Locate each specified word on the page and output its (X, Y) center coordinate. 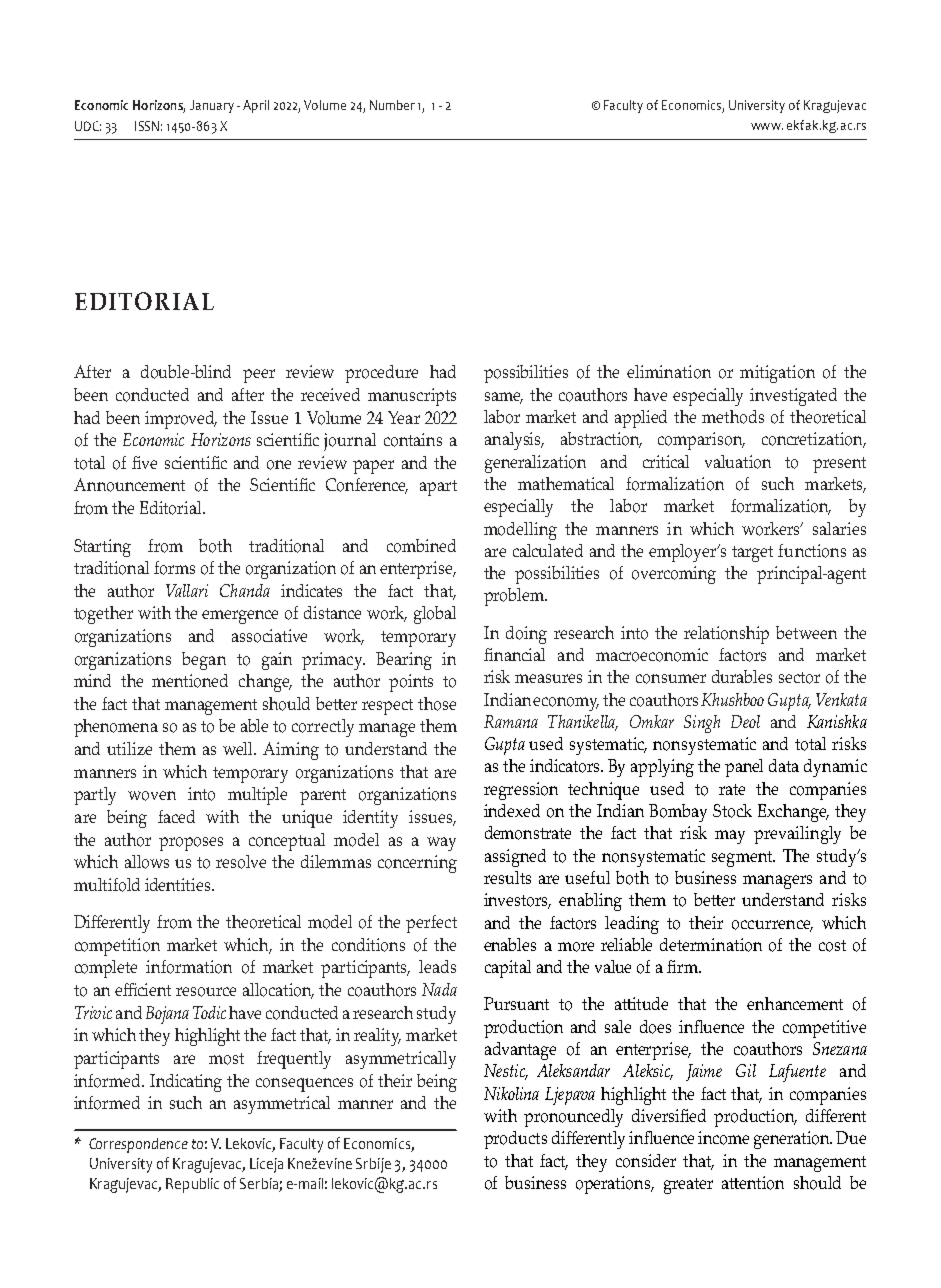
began (204, 661)
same (504, 398)
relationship (726, 635)
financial (514, 654)
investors (517, 901)
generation (793, 1140)
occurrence (772, 926)
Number (392, 105)
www (767, 126)
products (515, 1140)
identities (179, 884)
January (212, 106)
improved (181, 420)
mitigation (777, 374)
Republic (192, 1185)
